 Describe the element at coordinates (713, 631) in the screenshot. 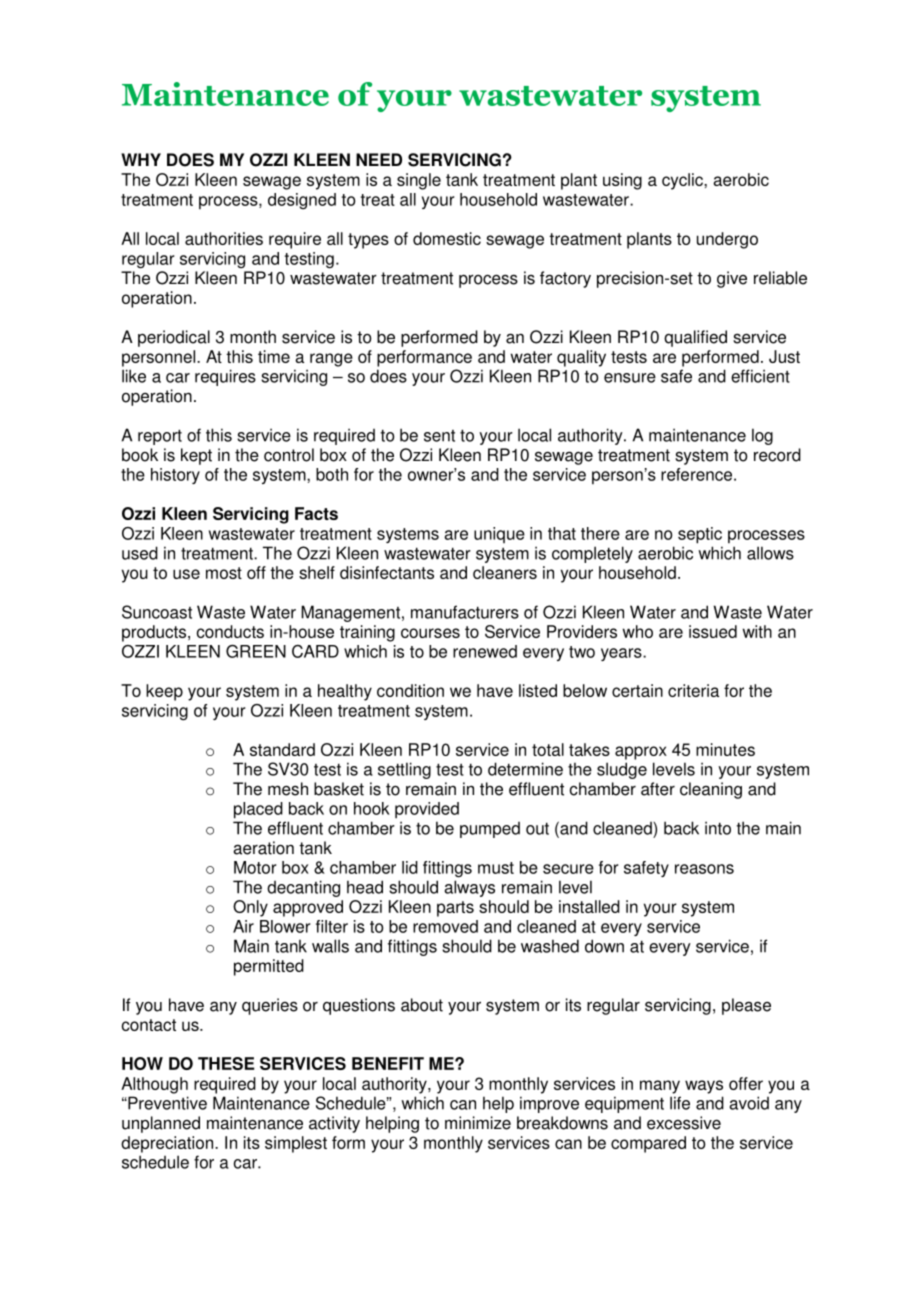

I see `issued` at that location.
